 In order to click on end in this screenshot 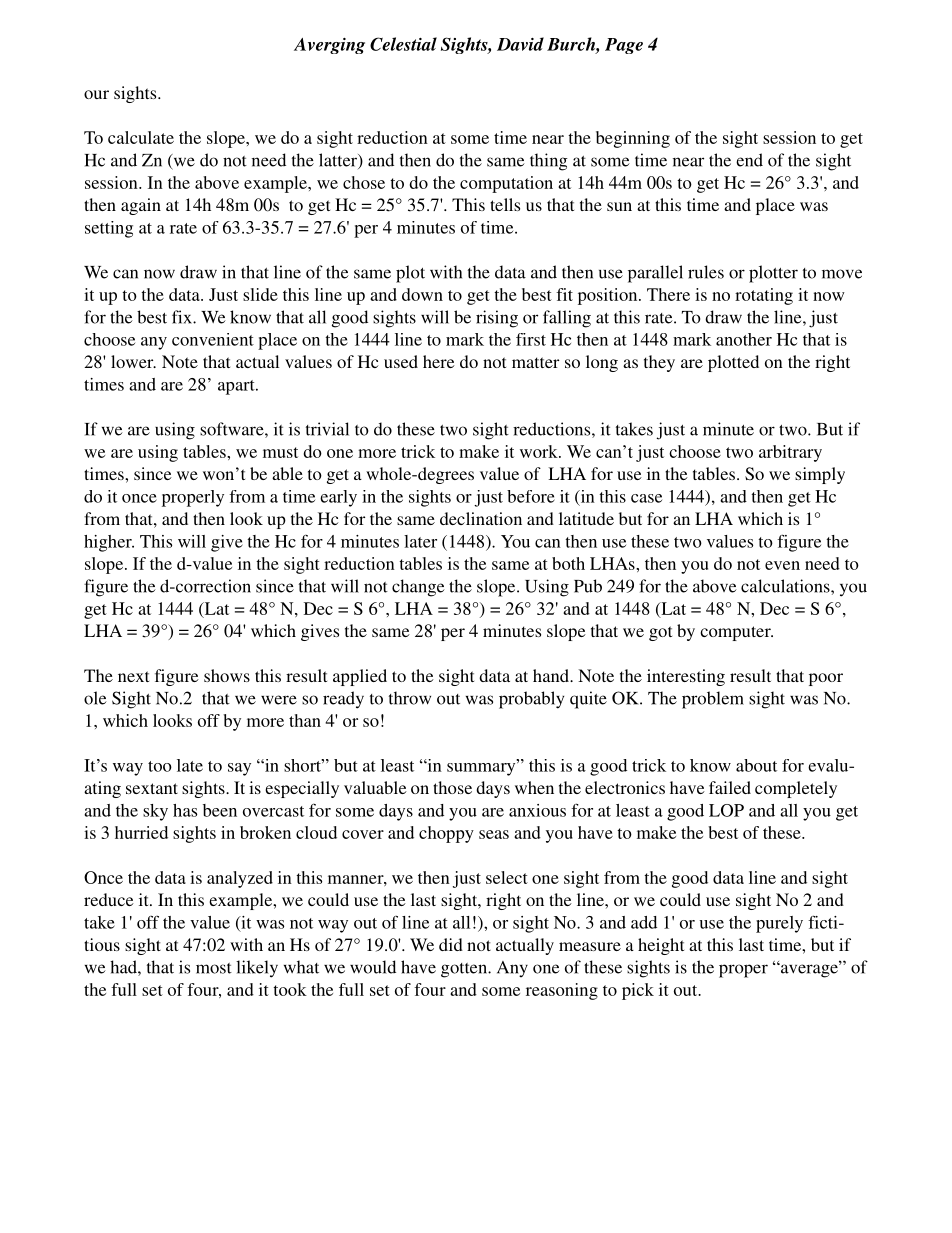, I will do `click(749, 160)`.
